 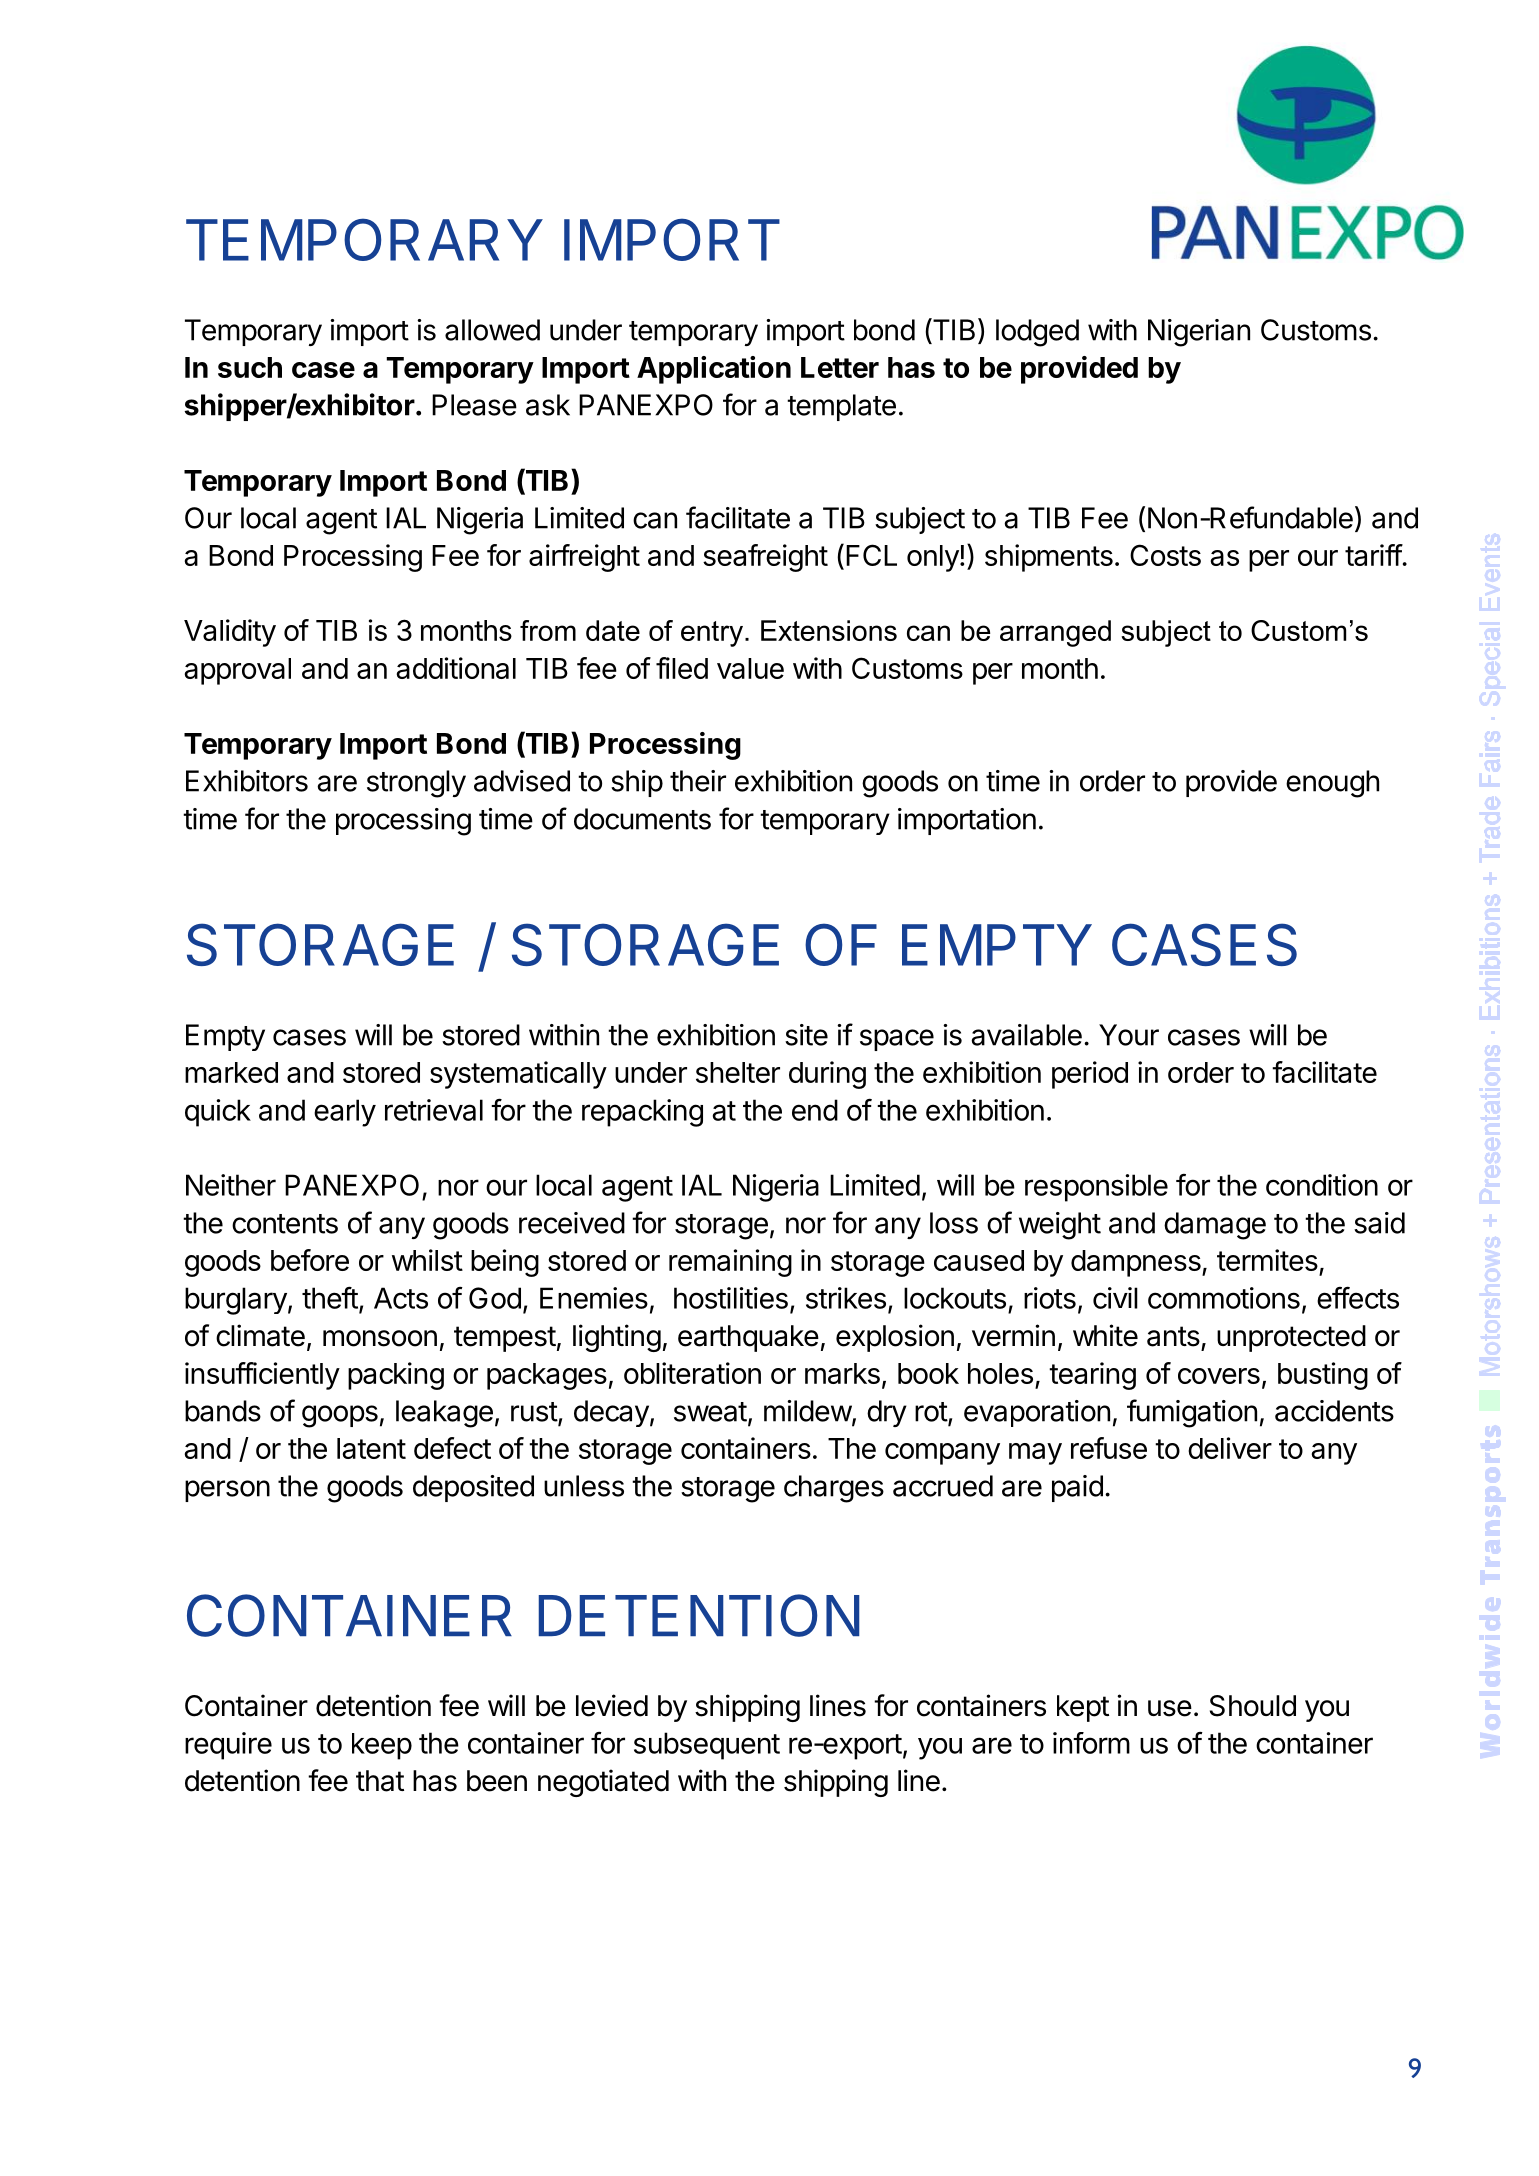 I want to click on early, so click(x=345, y=1113).
